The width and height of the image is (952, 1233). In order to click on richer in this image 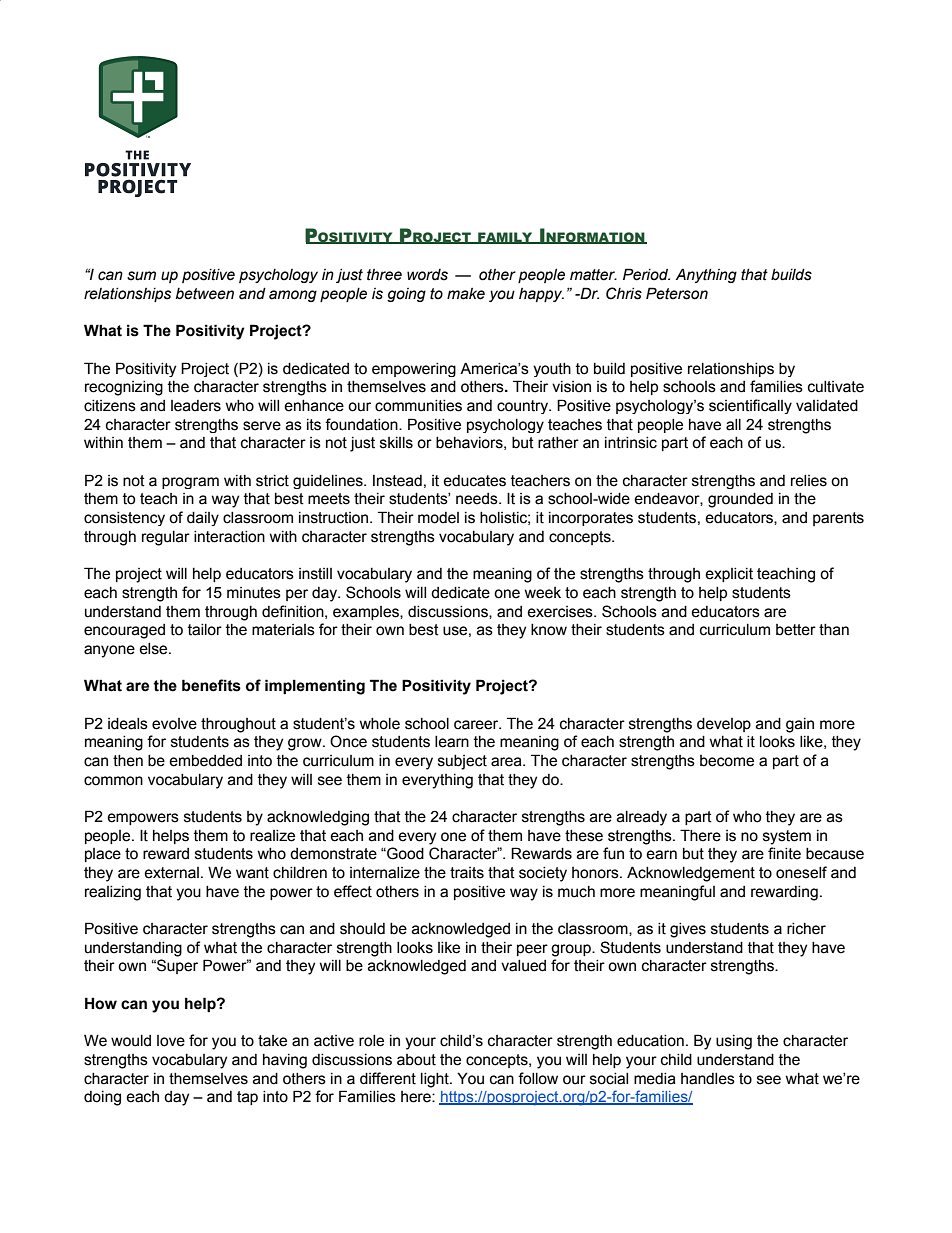, I will do `click(806, 929)`.
